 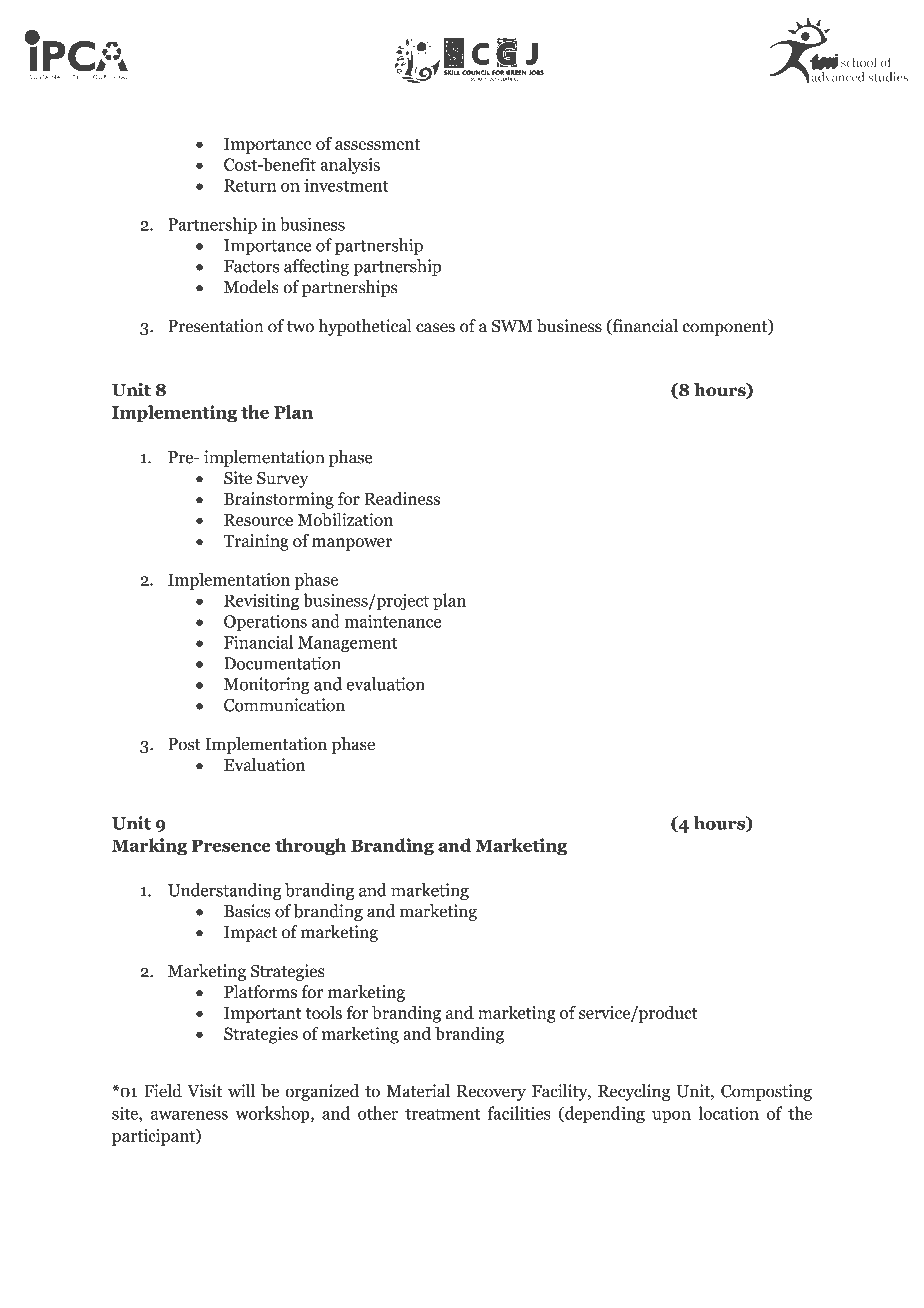 I want to click on SWM, so click(x=512, y=326).
